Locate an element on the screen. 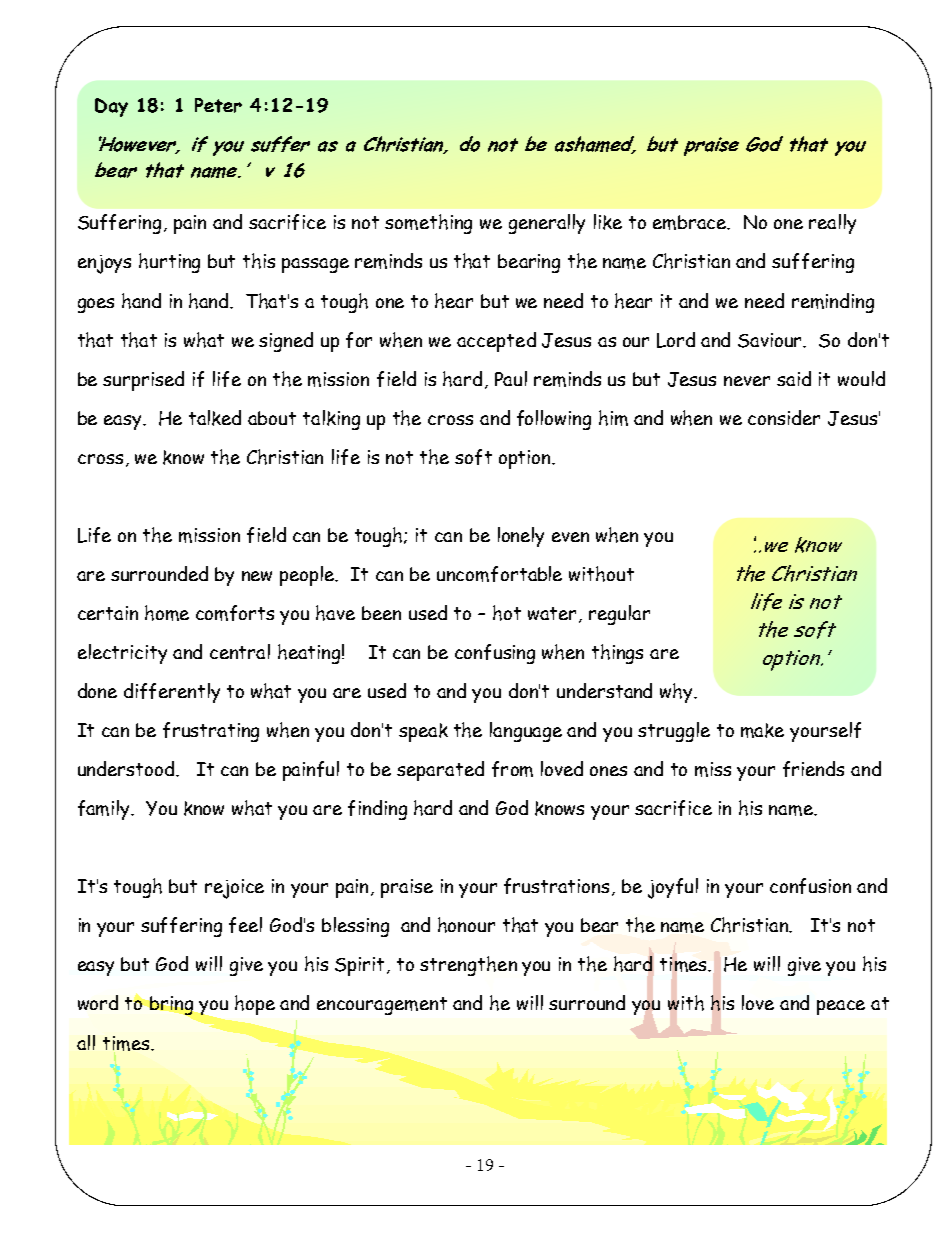  Peter is located at coordinates (218, 105).
